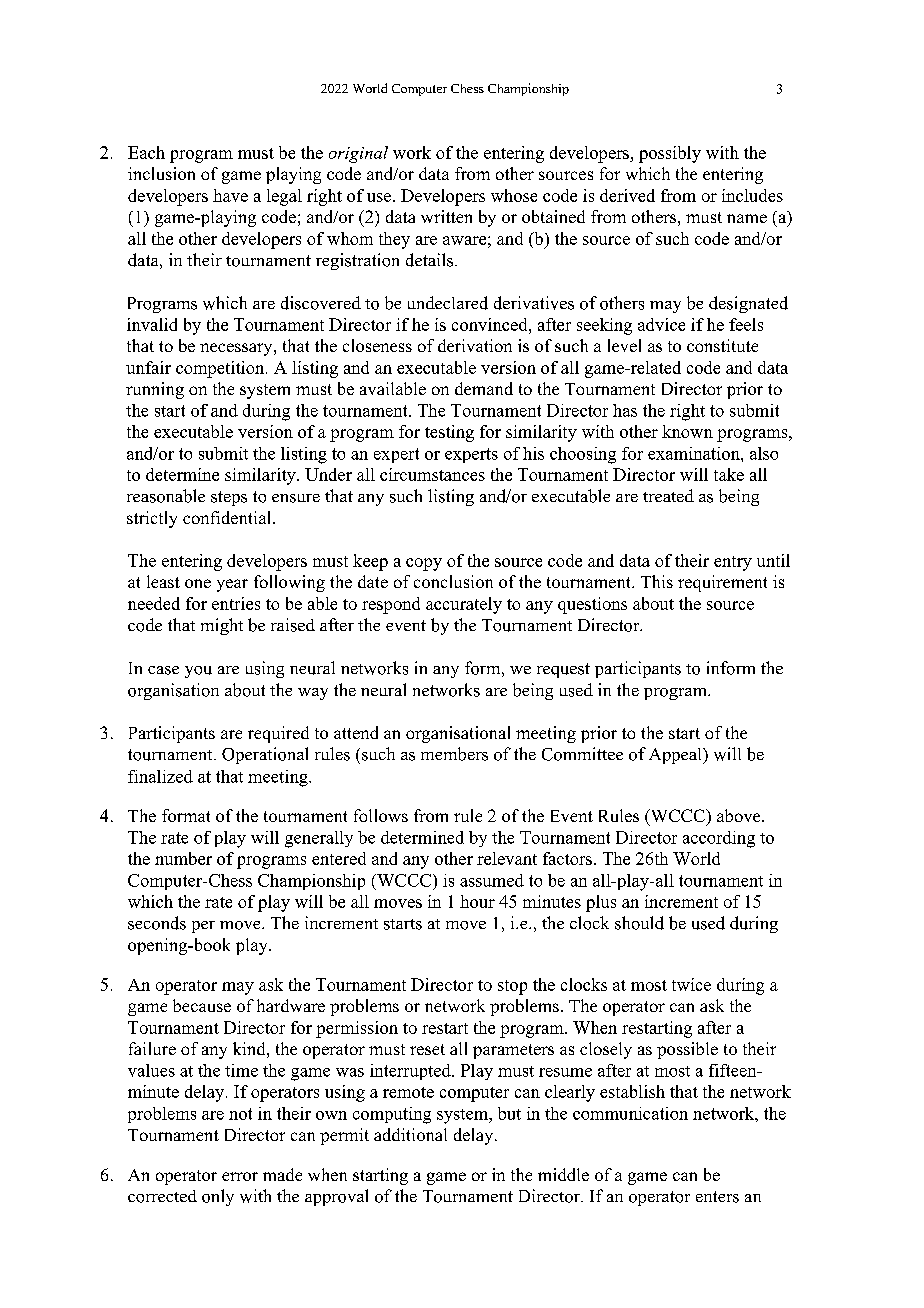 This image has height=1308, width=924. Describe the element at coordinates (668, 495) in the image. I see `treated` at that location.
